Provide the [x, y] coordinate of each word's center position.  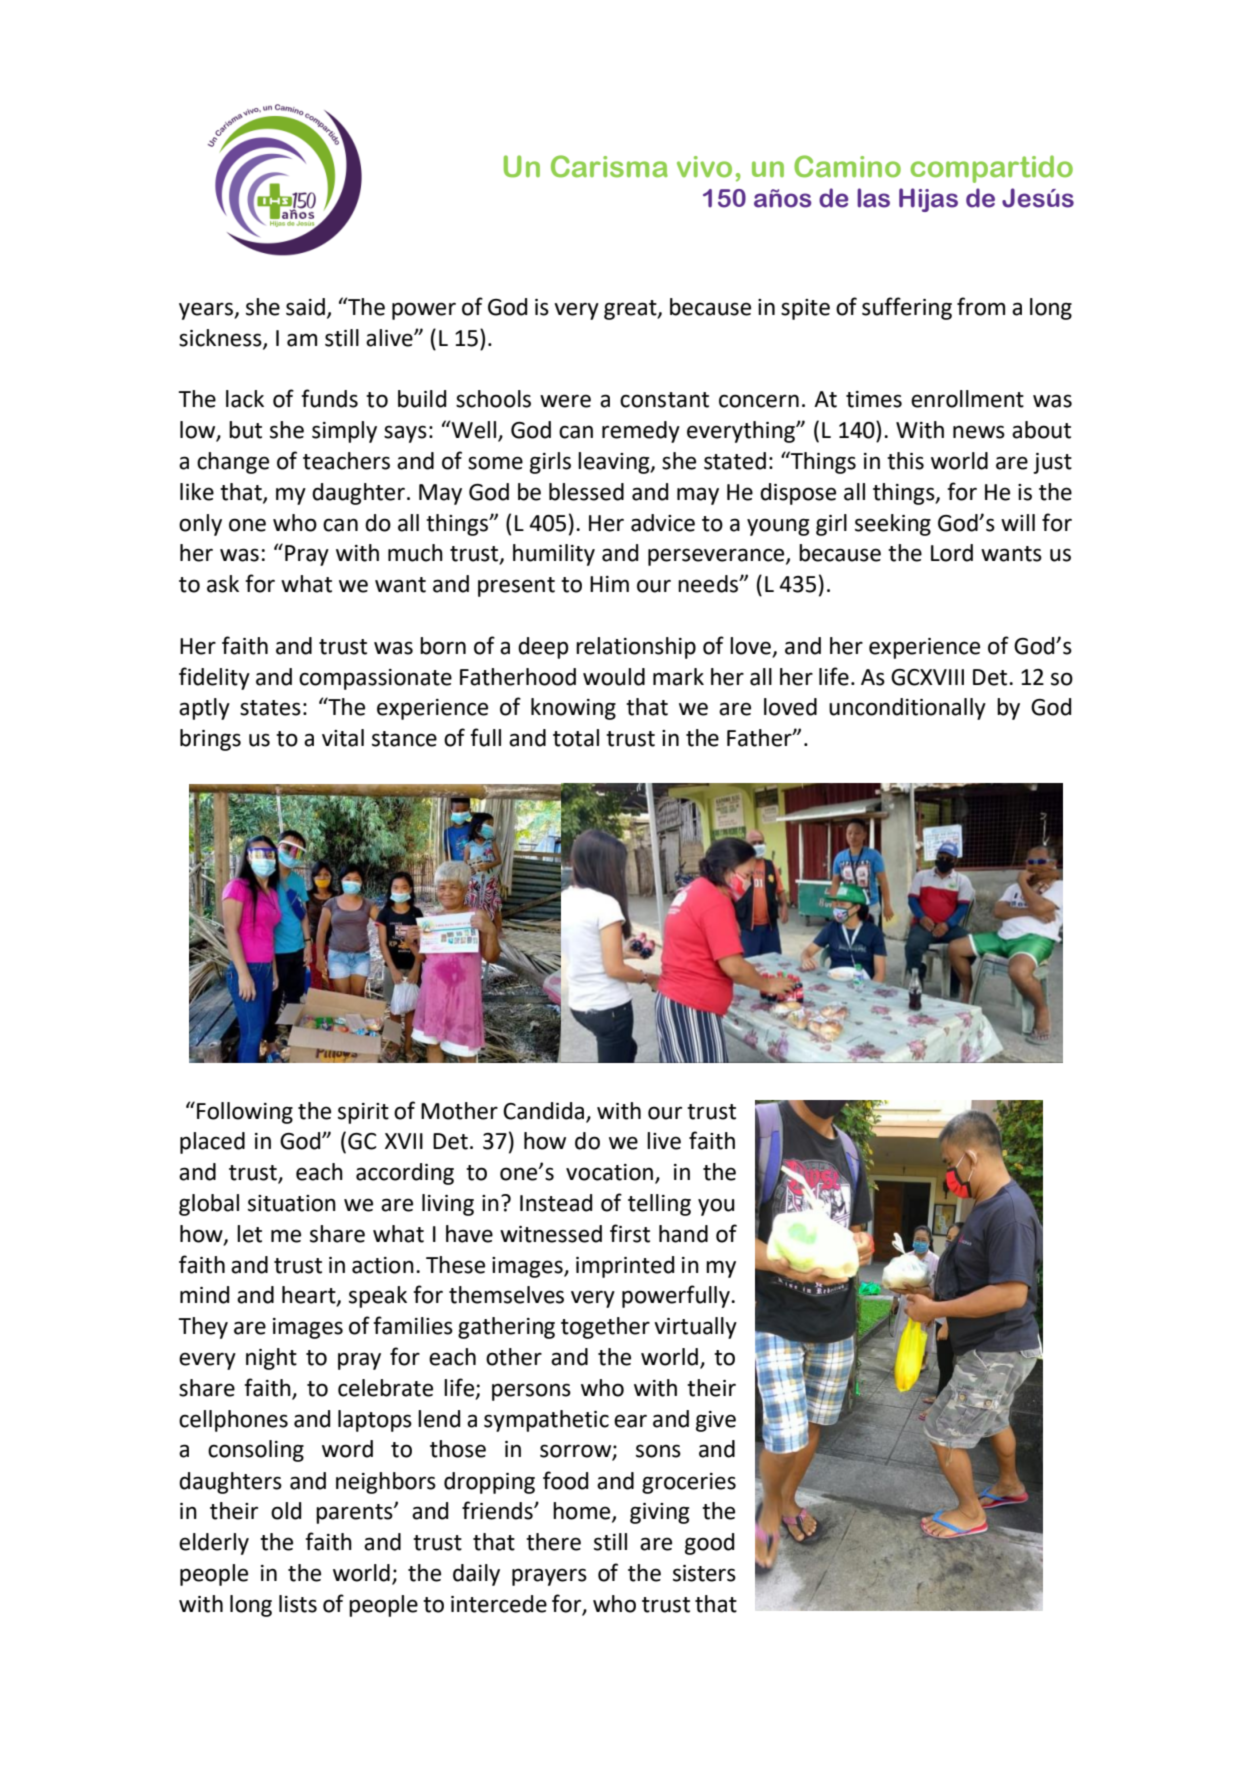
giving [659, 1513]
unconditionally [907, 709]
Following [245, 1113]
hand [683, 1234]
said [305, 307]
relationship [636, 648]
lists [298, 1604]
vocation [609, 1172]
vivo [704, 167]
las [873, 198]
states [270, 708]
